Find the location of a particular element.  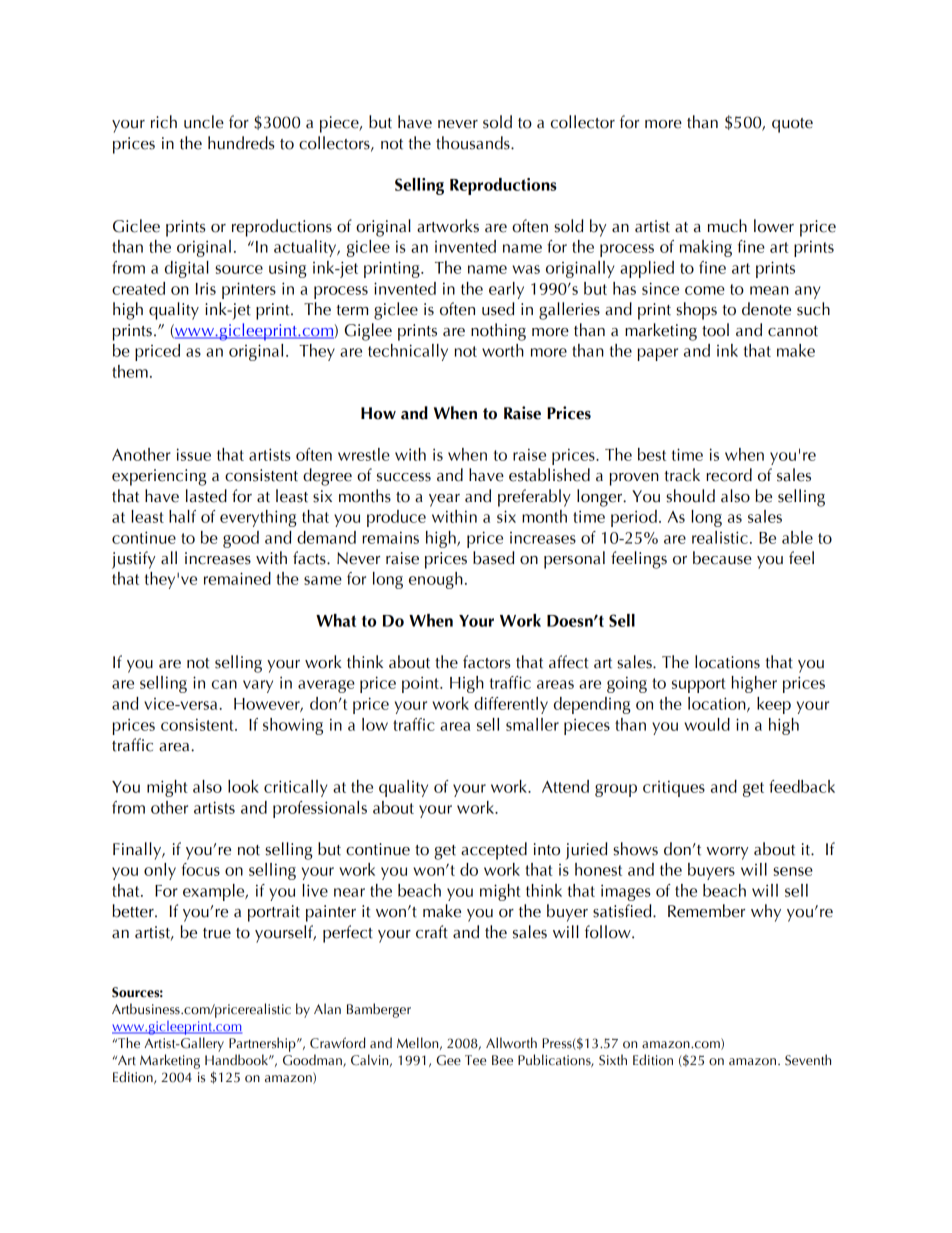

issue is located at coordinates (194, 454).
